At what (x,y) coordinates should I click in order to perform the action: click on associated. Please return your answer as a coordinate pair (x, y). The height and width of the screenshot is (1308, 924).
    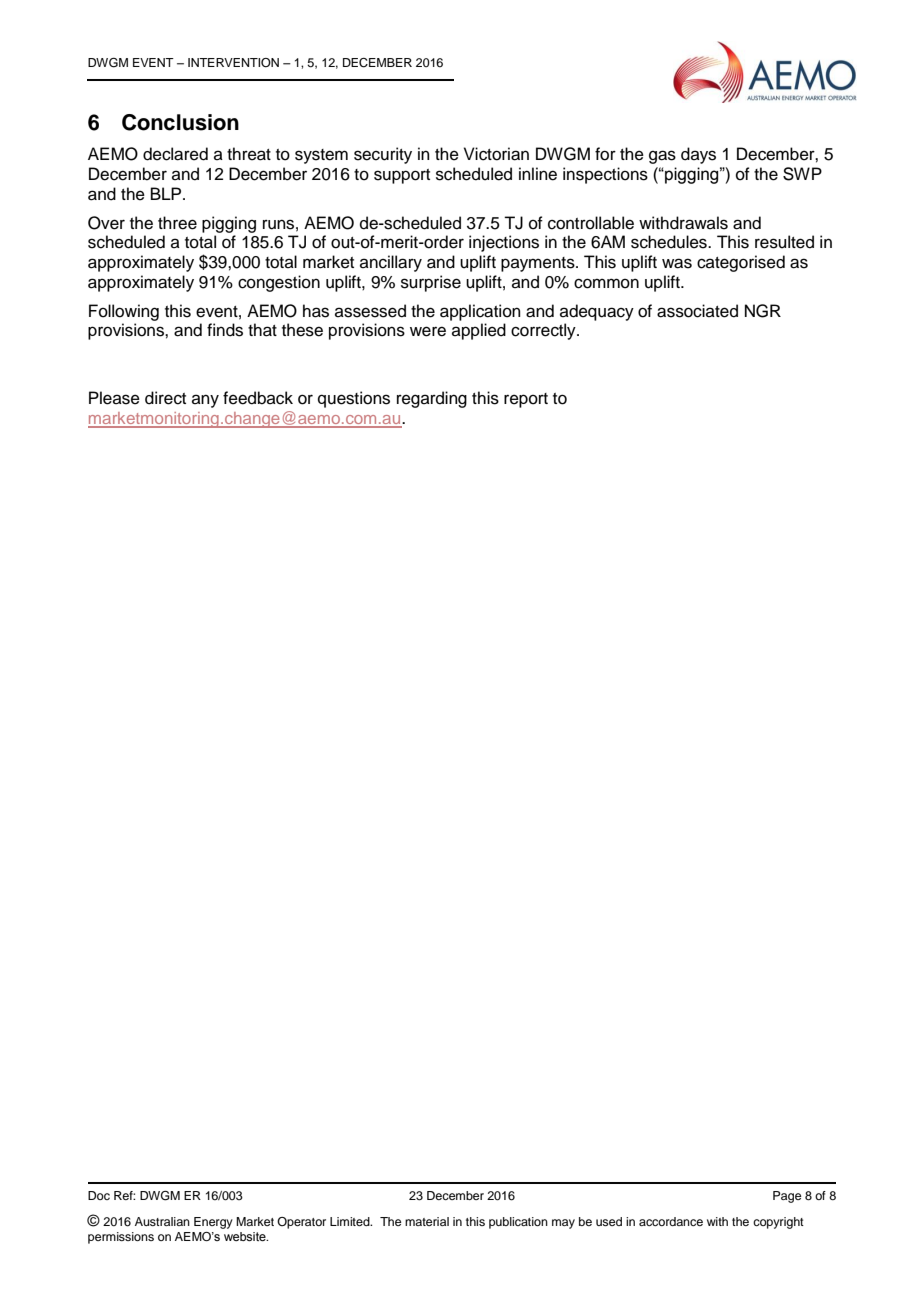
    Looking at the image, I should click on (697, 311).
